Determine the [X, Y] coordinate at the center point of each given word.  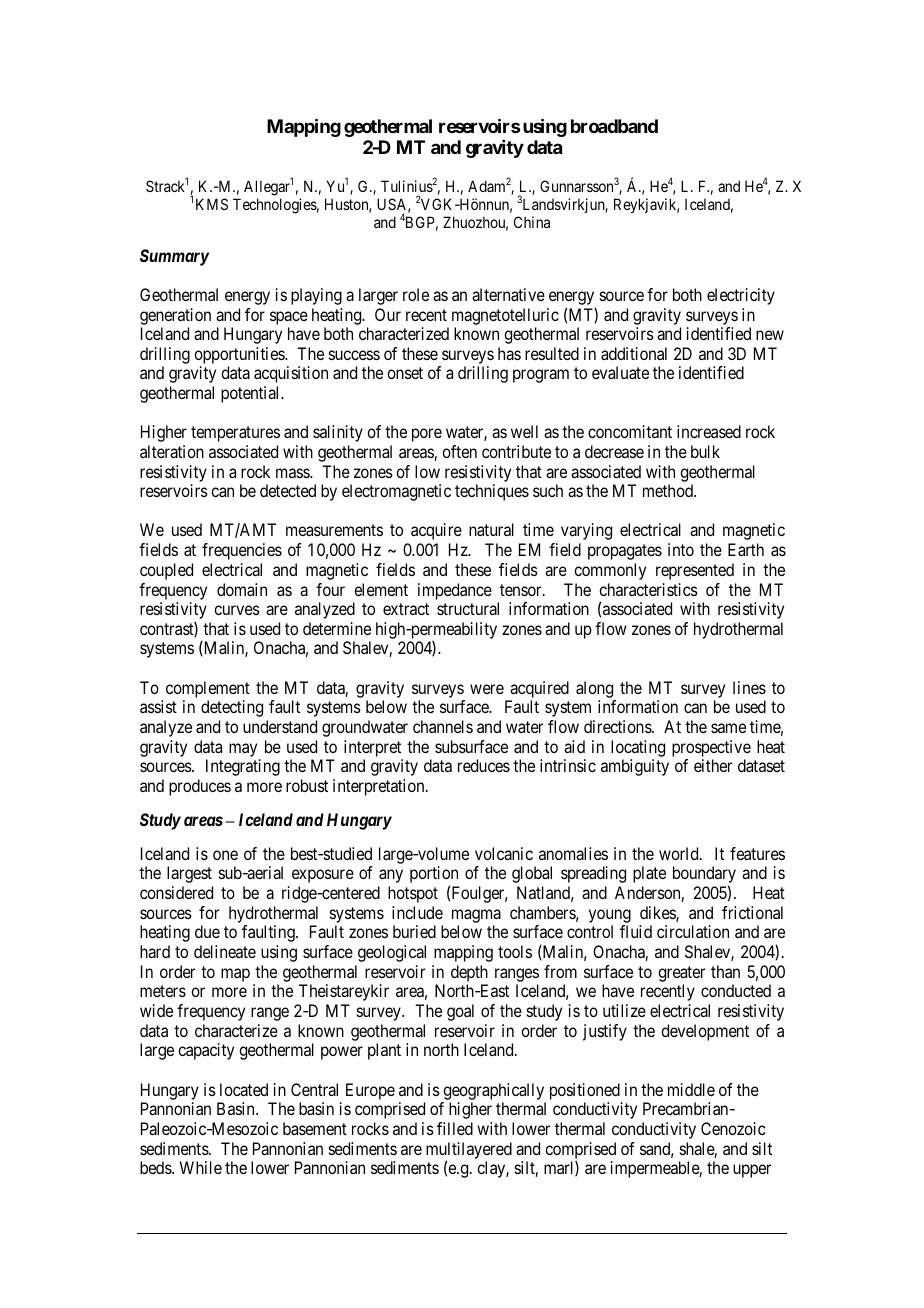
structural [468, 608]
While [201, 1167]
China [532, 222]
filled [455, 1128]
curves [237, 610]
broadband [614, 126]
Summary [174, 257]
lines [749, 687]
